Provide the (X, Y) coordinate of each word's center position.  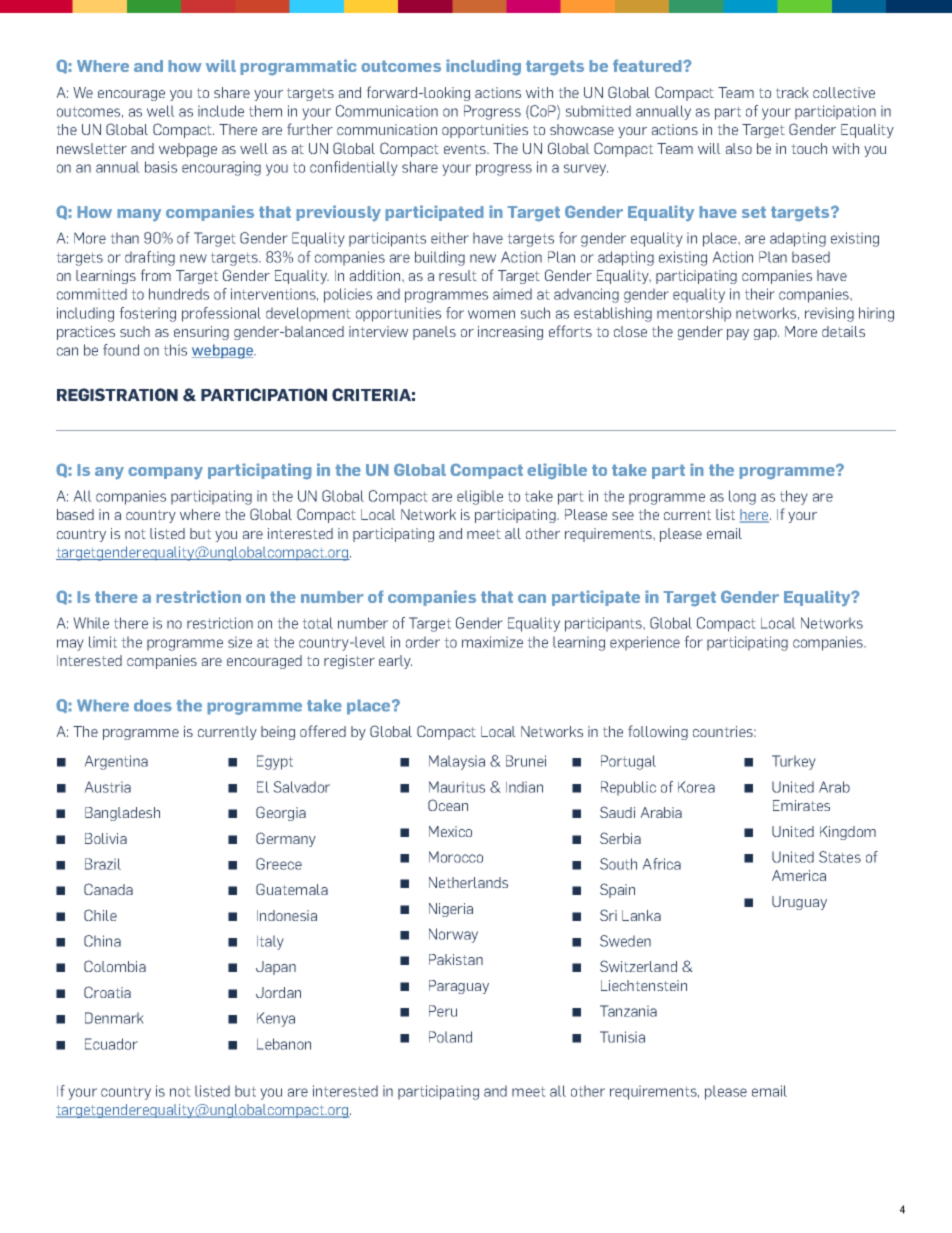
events (466, 149)
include (221, 111)
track (792, 92)
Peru (443, 1011)
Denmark (114, 1018)
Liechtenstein (644, 985)
